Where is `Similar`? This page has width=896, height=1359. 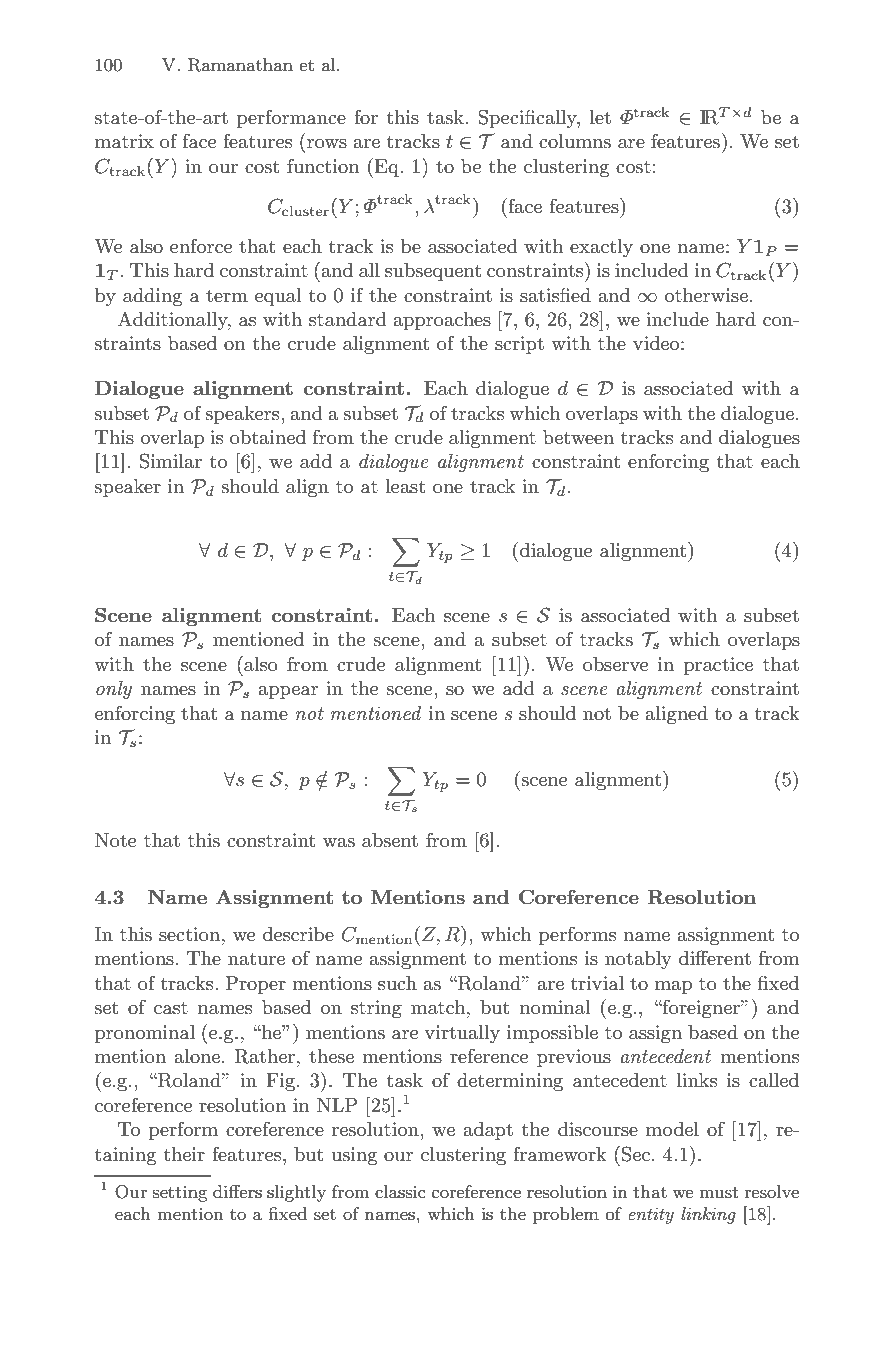 Similar is located at coordinates (171, 461).
